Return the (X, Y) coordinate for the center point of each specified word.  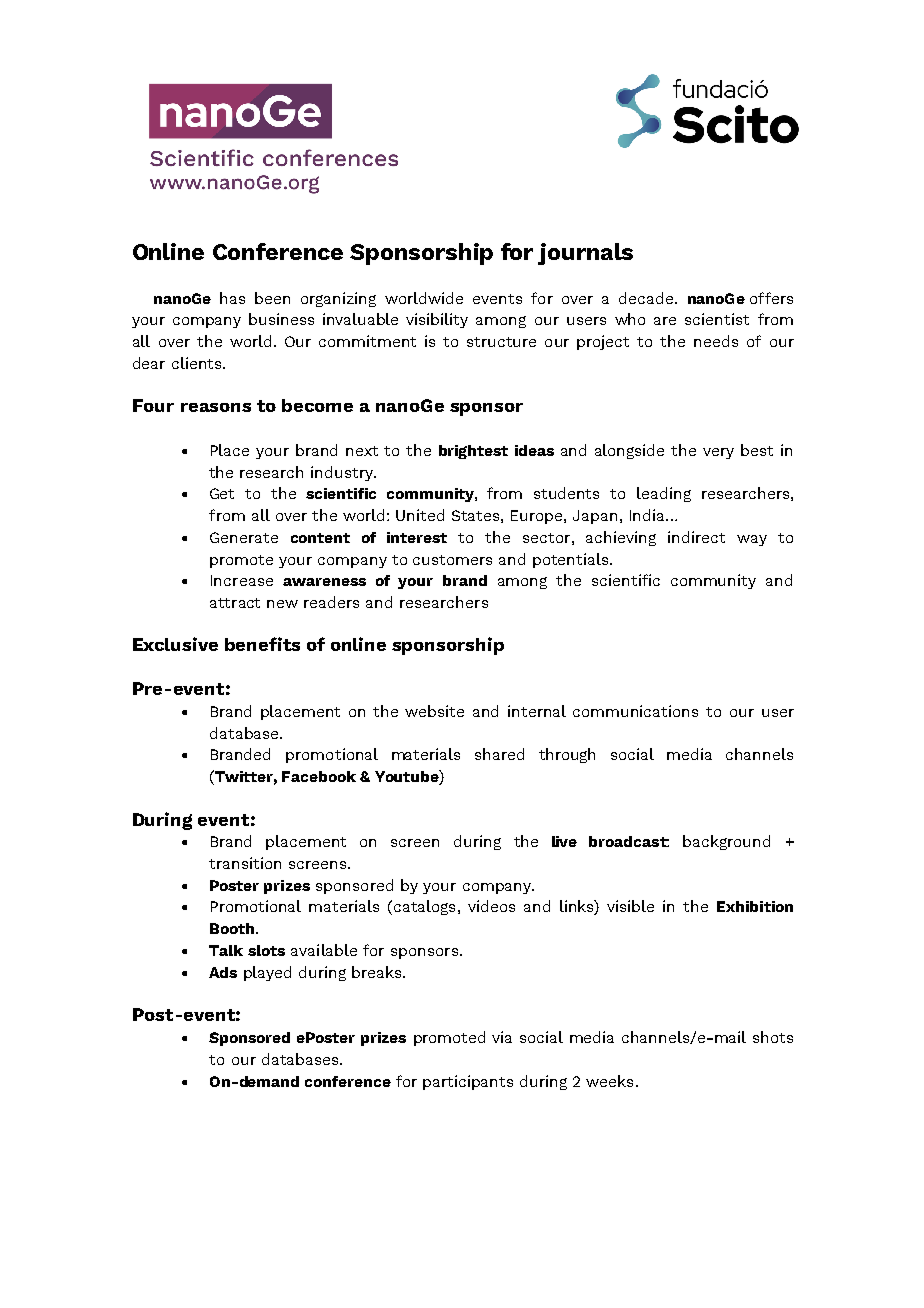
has (232, 298)
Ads (223, 972)
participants (468, 1082)
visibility (437, 320)
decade (647, 298)
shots (773, 1037)
